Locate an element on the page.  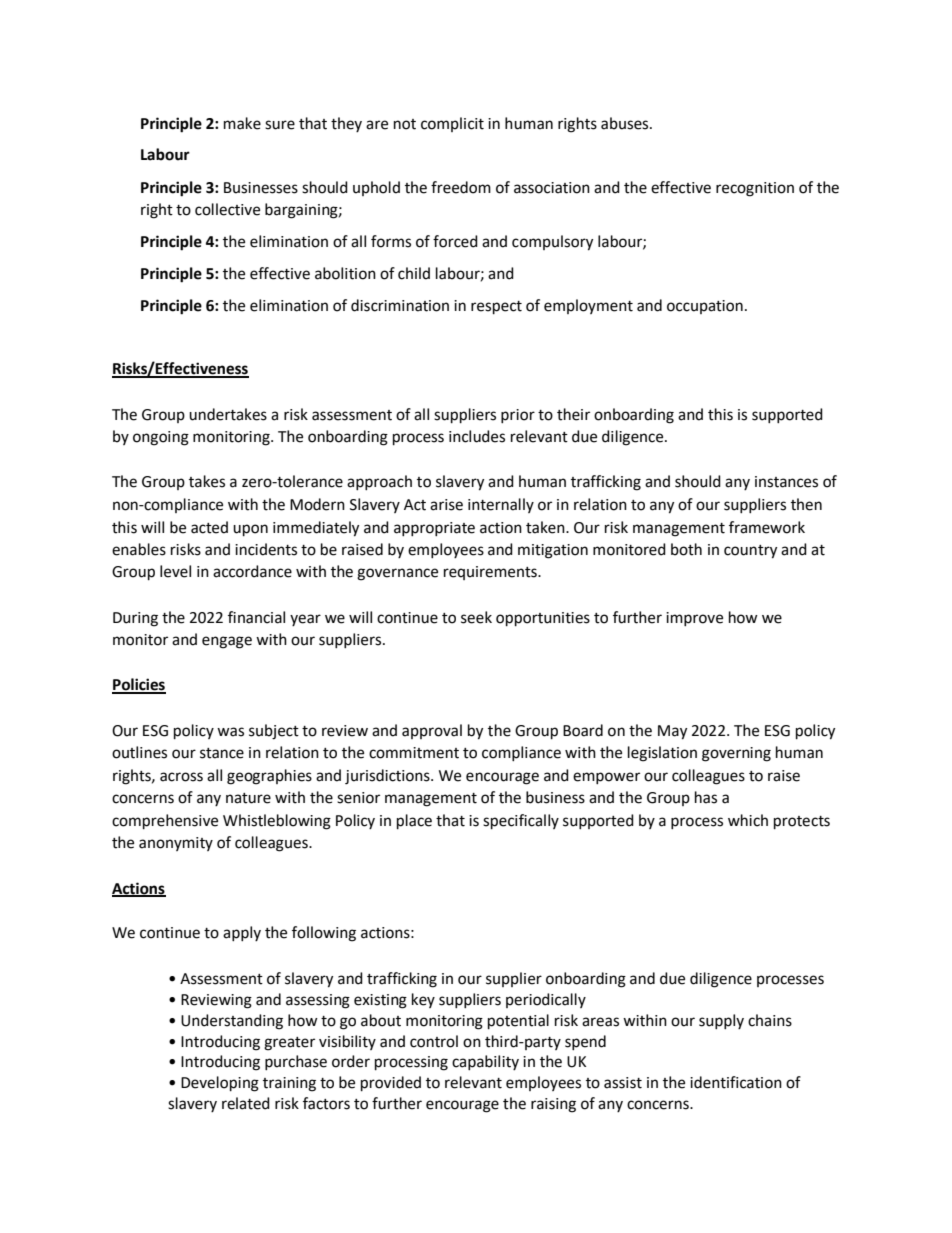
make is located at coordinates (242, 123).
